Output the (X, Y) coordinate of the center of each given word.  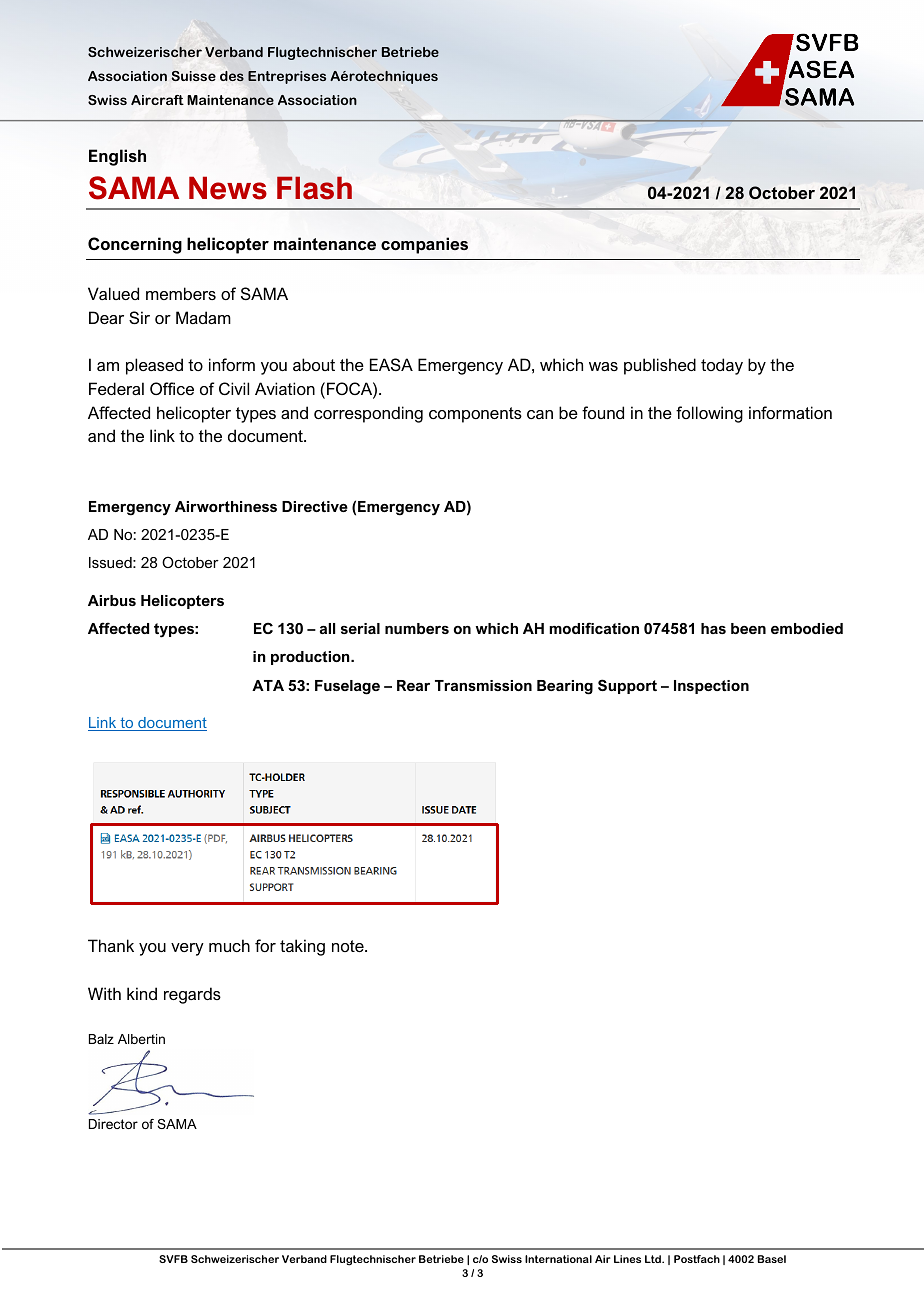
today (722, 366)
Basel (772, 1259)
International (558, 1259)
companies (424, 245)
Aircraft (157, 100)
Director (113, 1124)
